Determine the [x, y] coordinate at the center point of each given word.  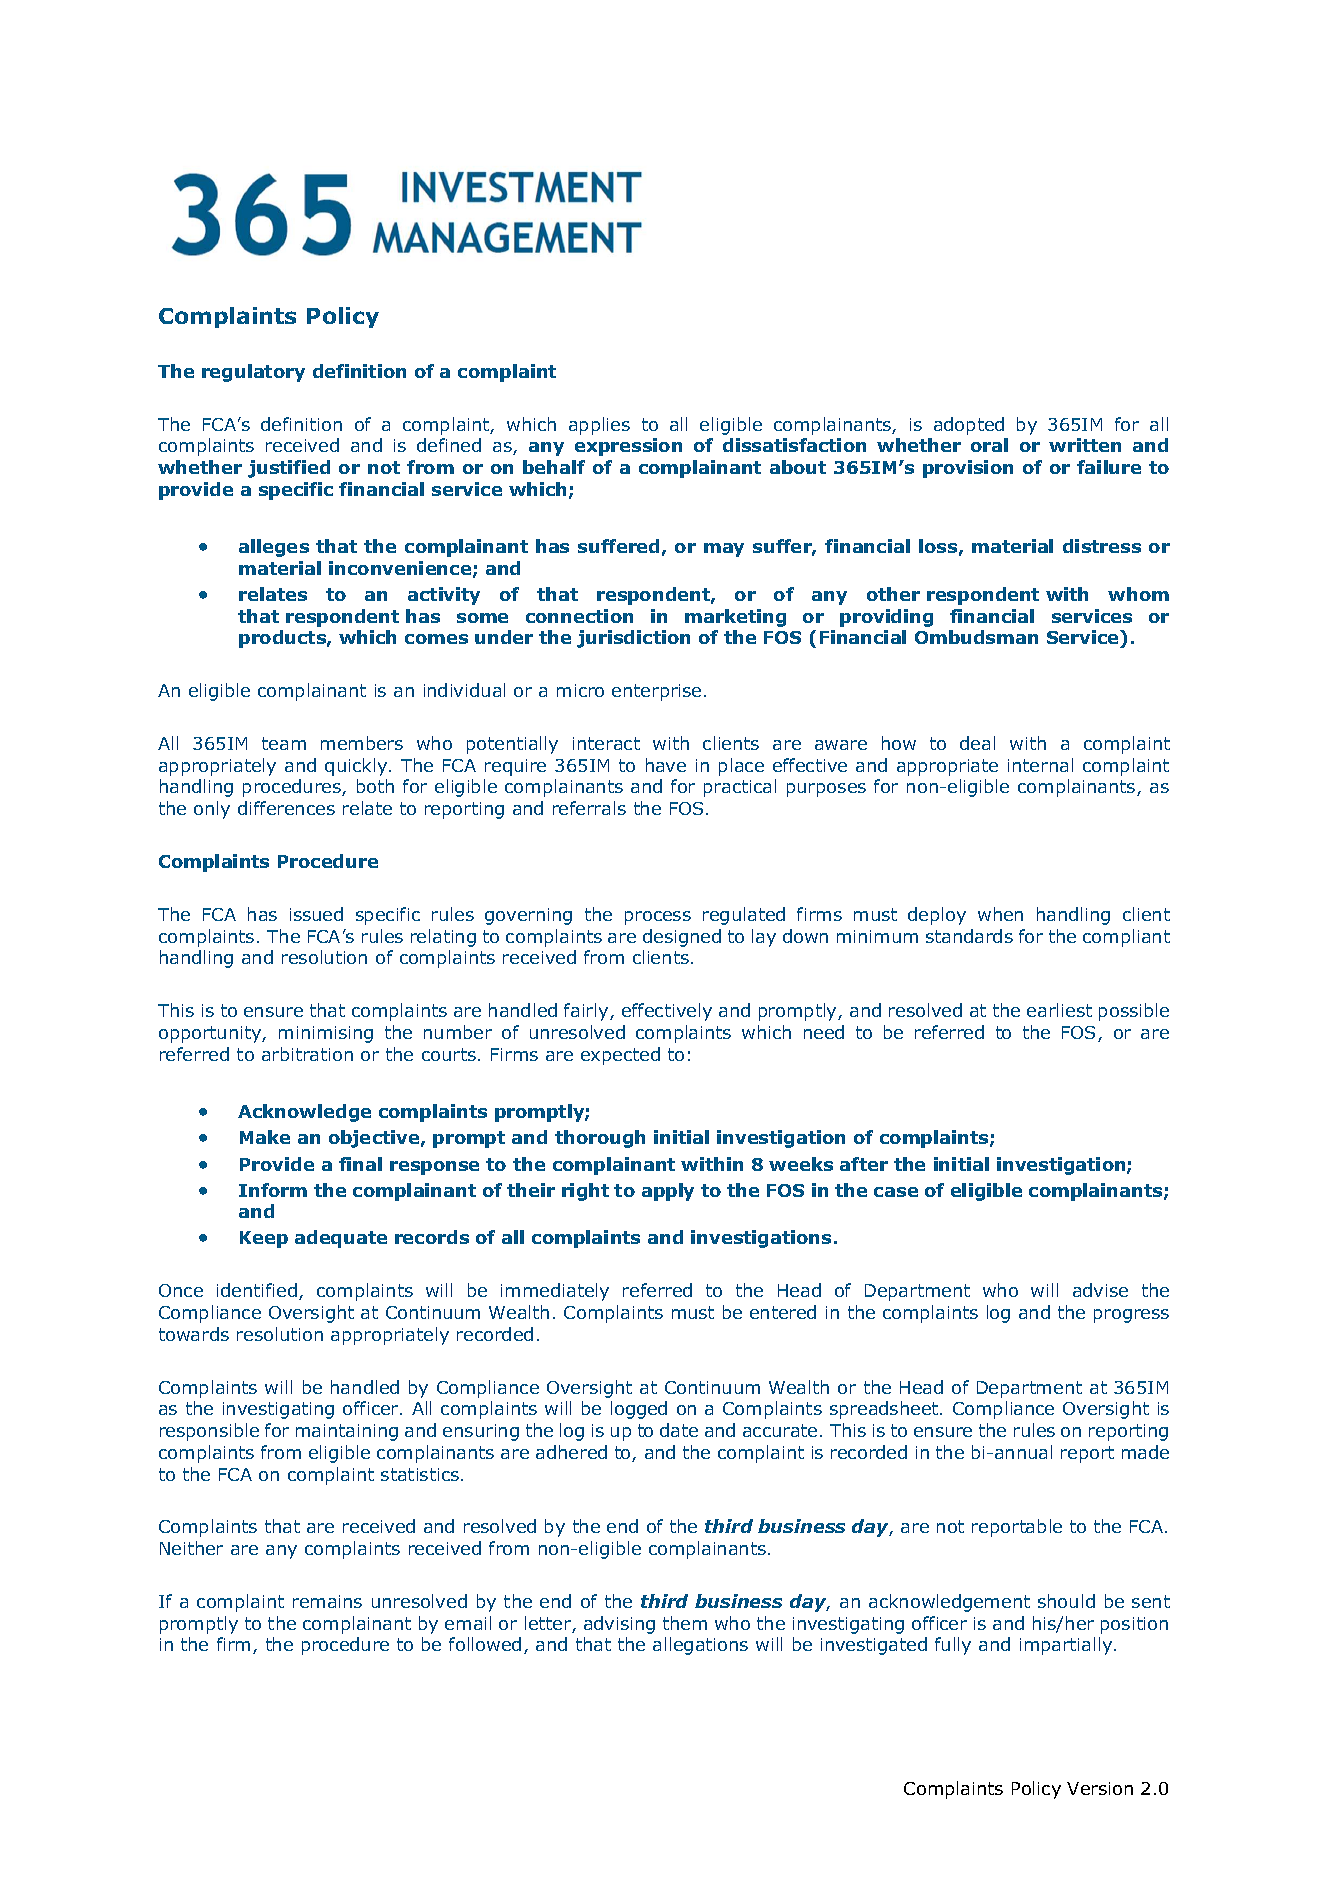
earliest [1059, 1010]
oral [989, 445]
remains [327, 1601]
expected [620, 1056]
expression [628, 447]
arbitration [307, 1054]
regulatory [253, 373]
